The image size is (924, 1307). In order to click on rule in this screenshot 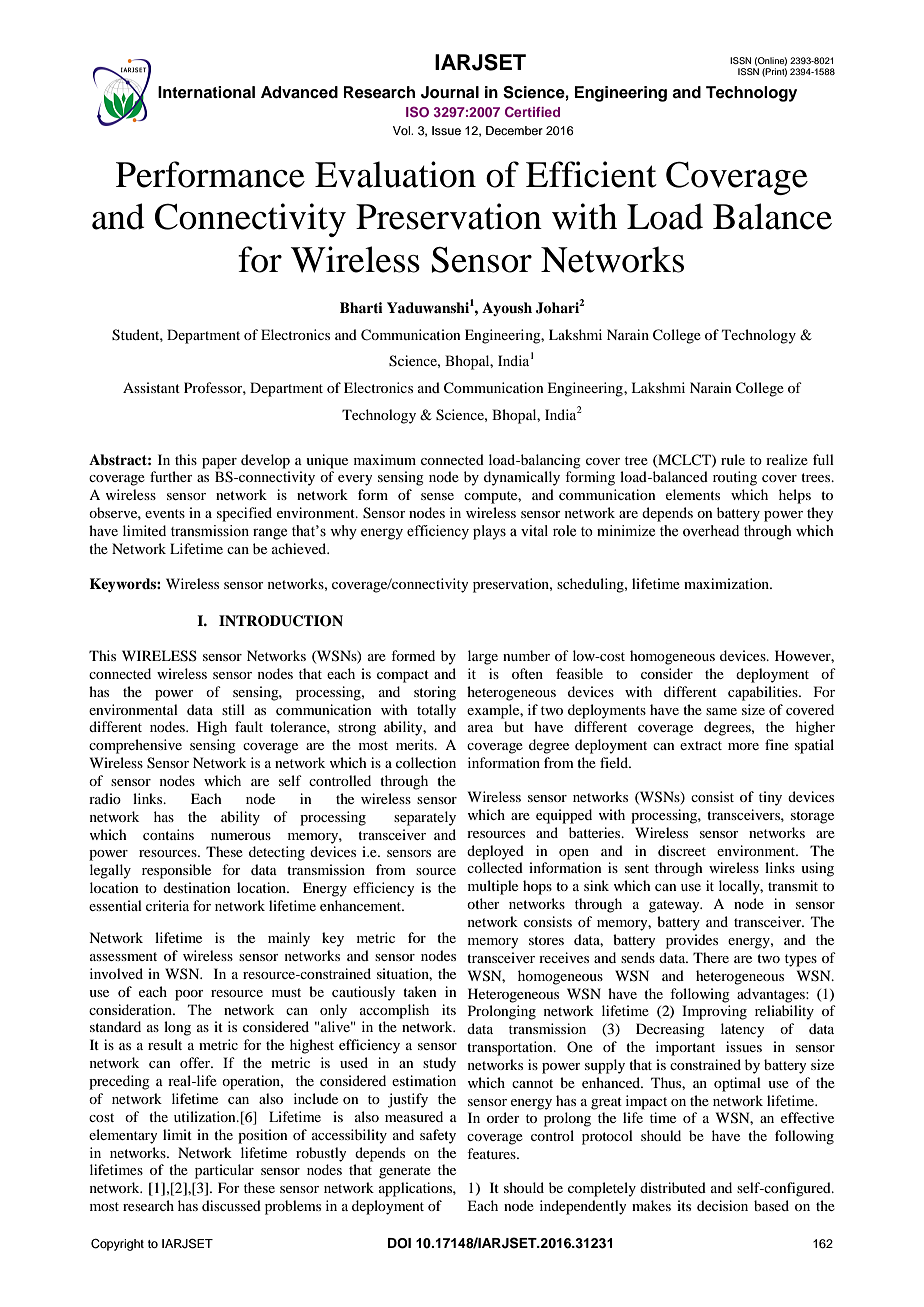, I will do `click(733, 459)`.
